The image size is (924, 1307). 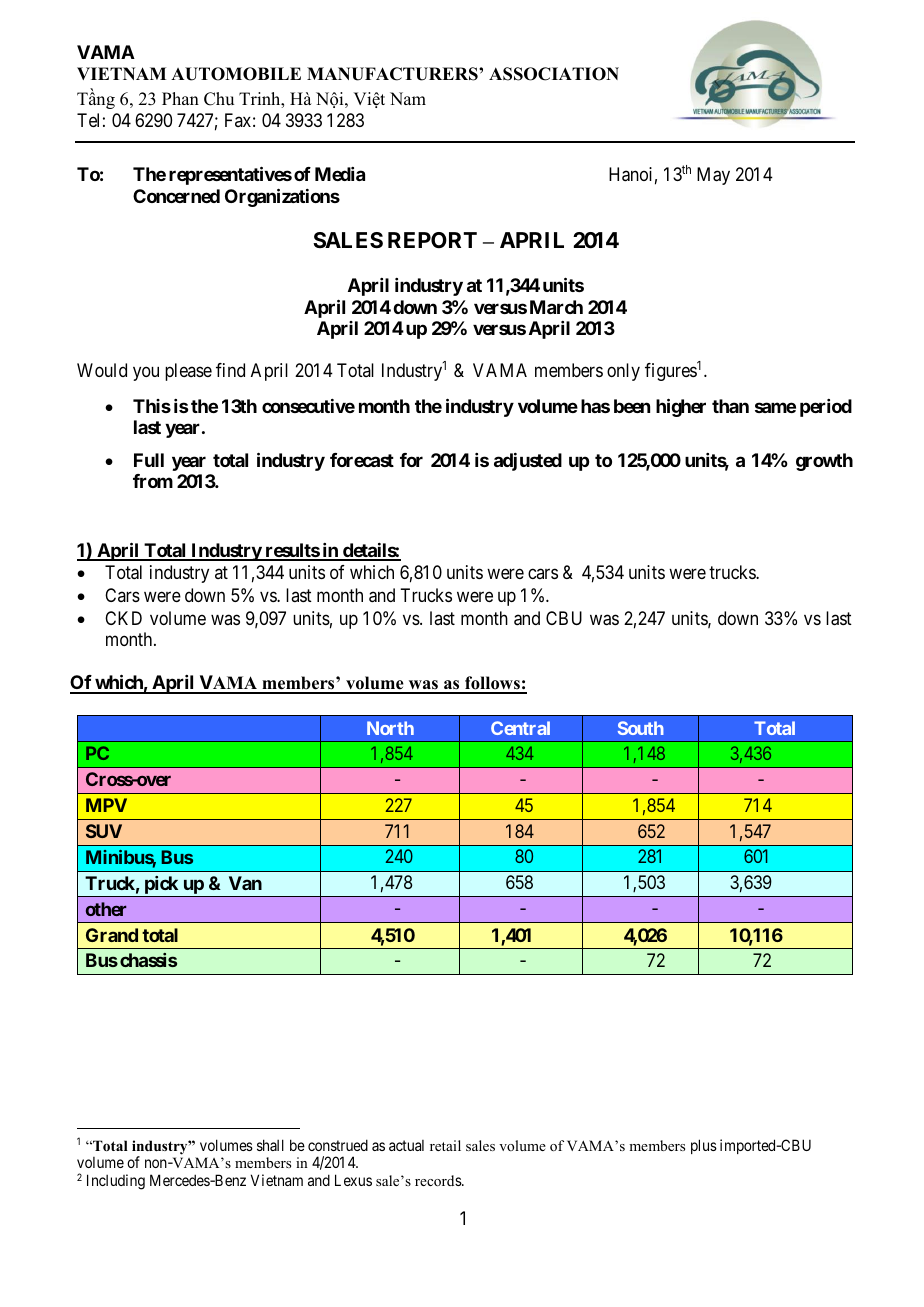 I want to click on South, so click(x=641, y=728).
